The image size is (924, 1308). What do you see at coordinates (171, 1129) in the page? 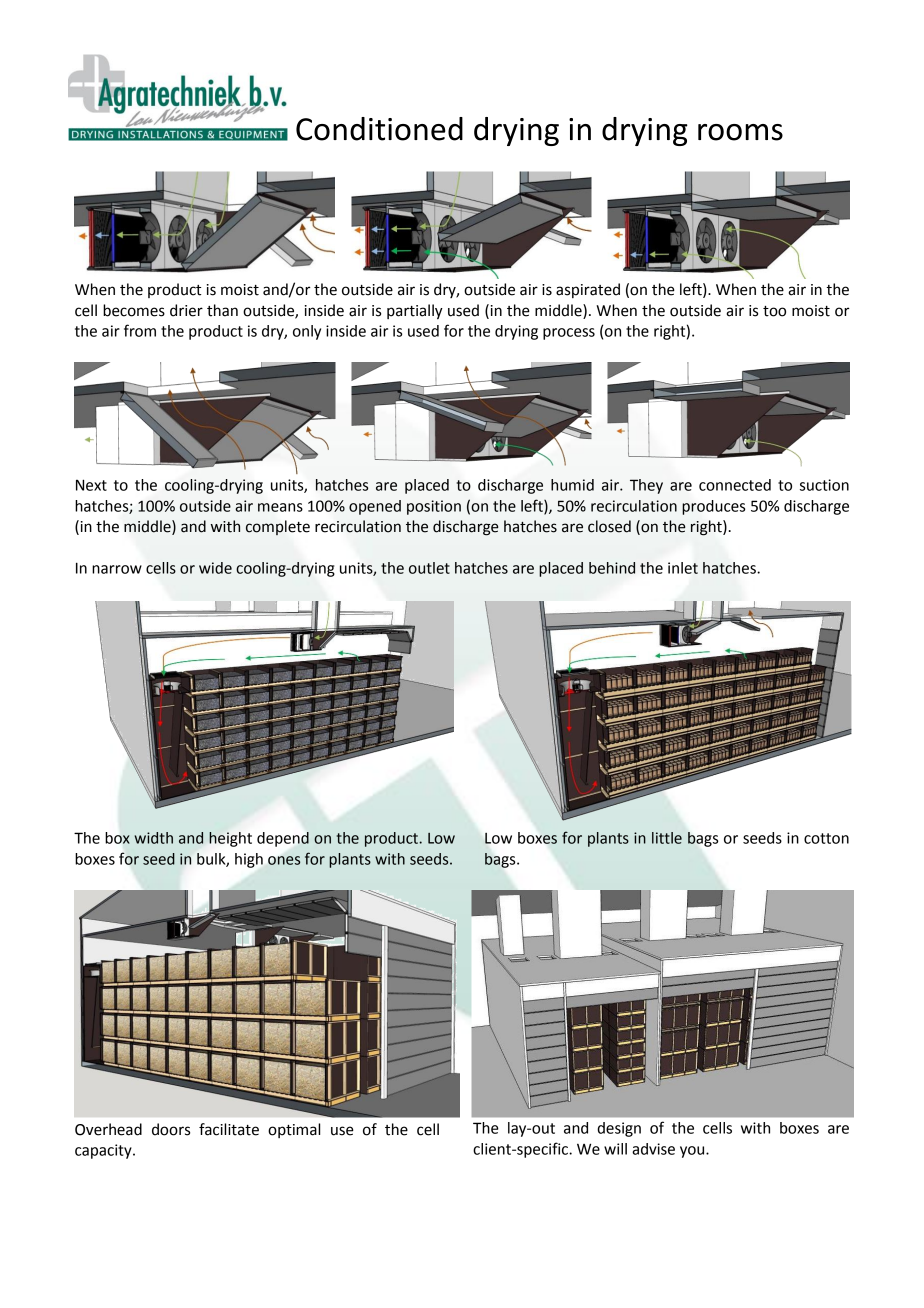
I see `doors` at bounding box center [171, 1129].
